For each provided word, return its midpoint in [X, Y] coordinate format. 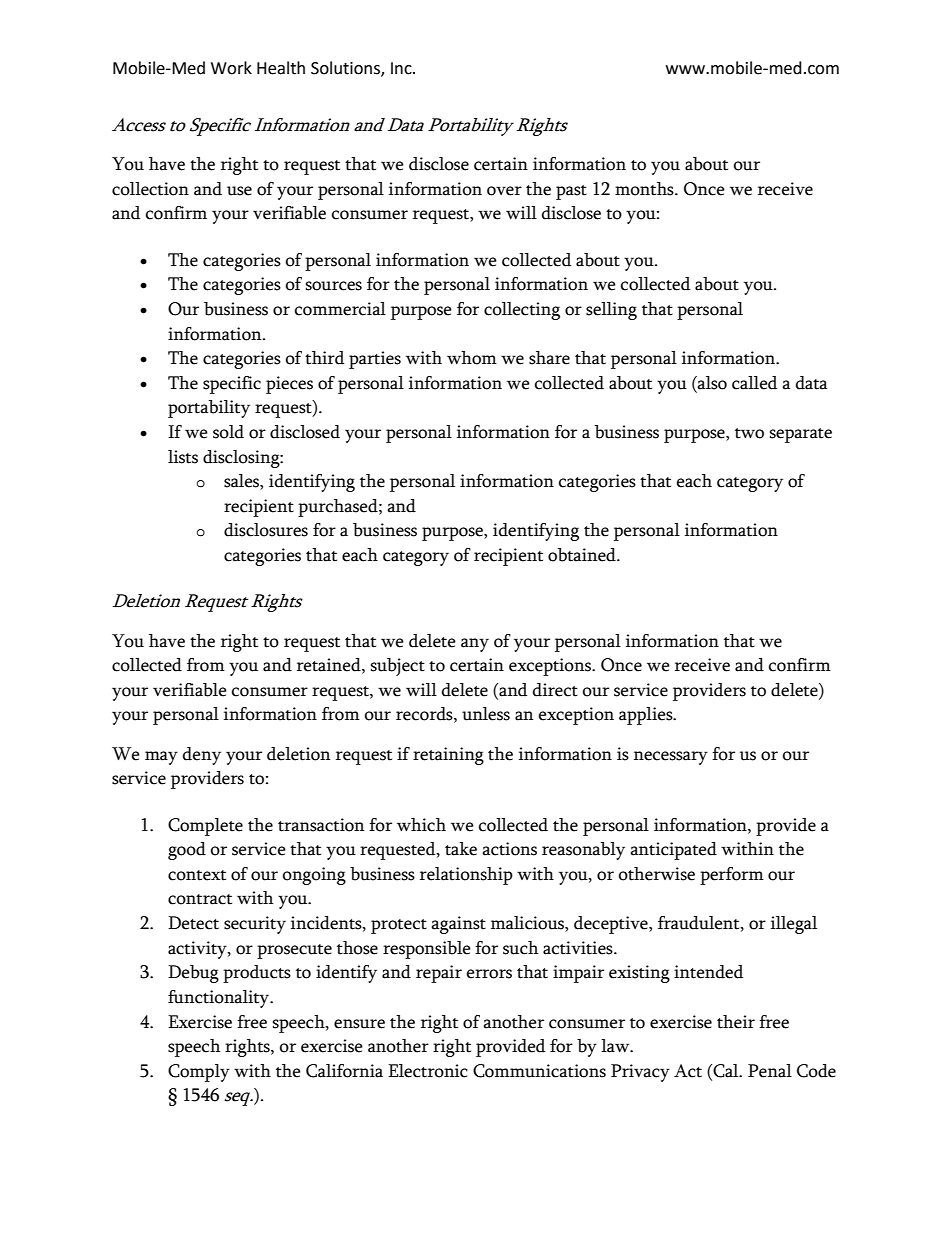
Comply [199, 1073]
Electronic [428, 1071]
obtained [583, 555]
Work [231, 68]
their [736, 1022]
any [475, 645]
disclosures [266, 530]
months [645, 189]
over [504, 191]
